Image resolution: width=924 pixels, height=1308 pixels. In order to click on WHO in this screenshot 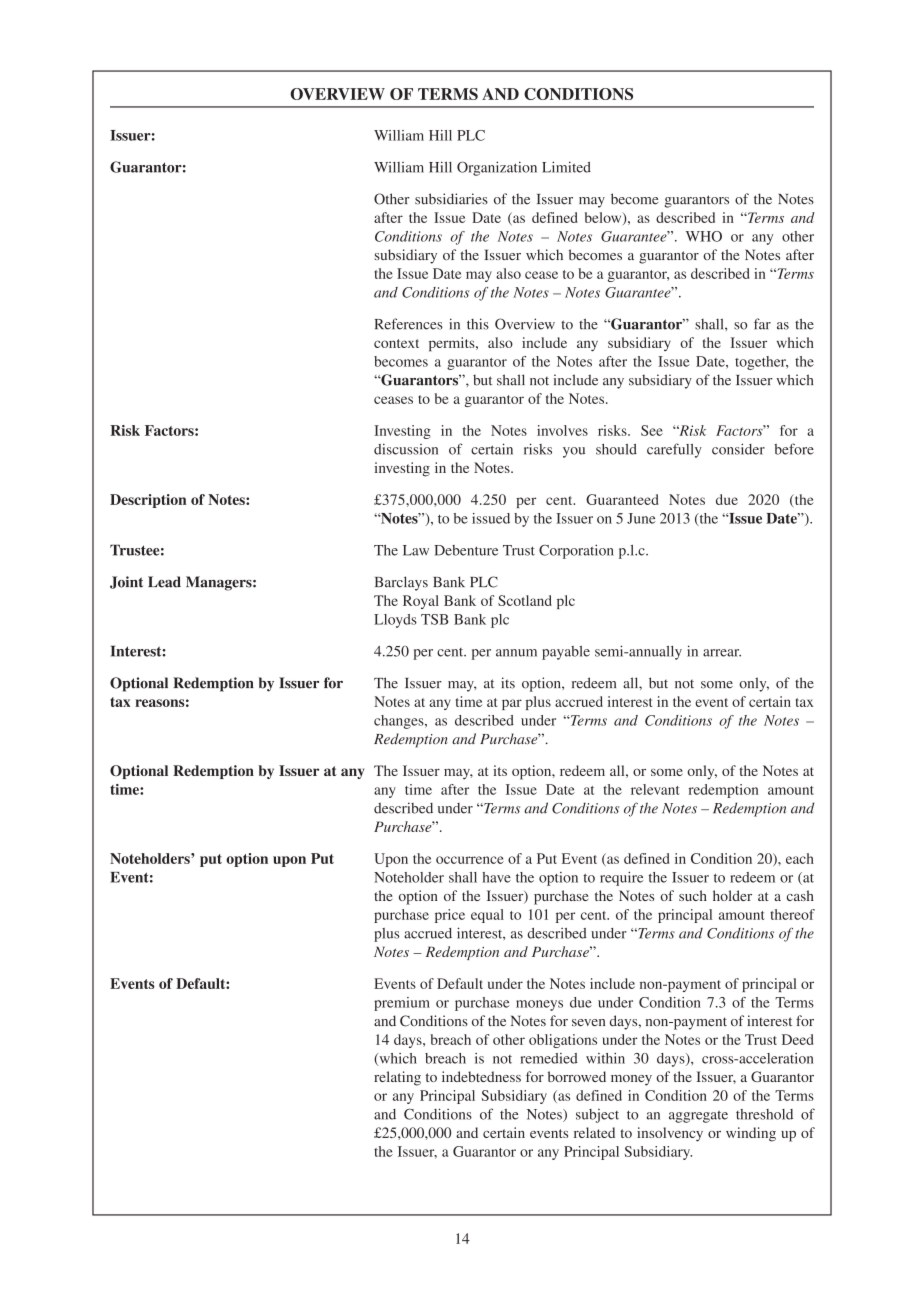, I will do `click(704, 236)`.
